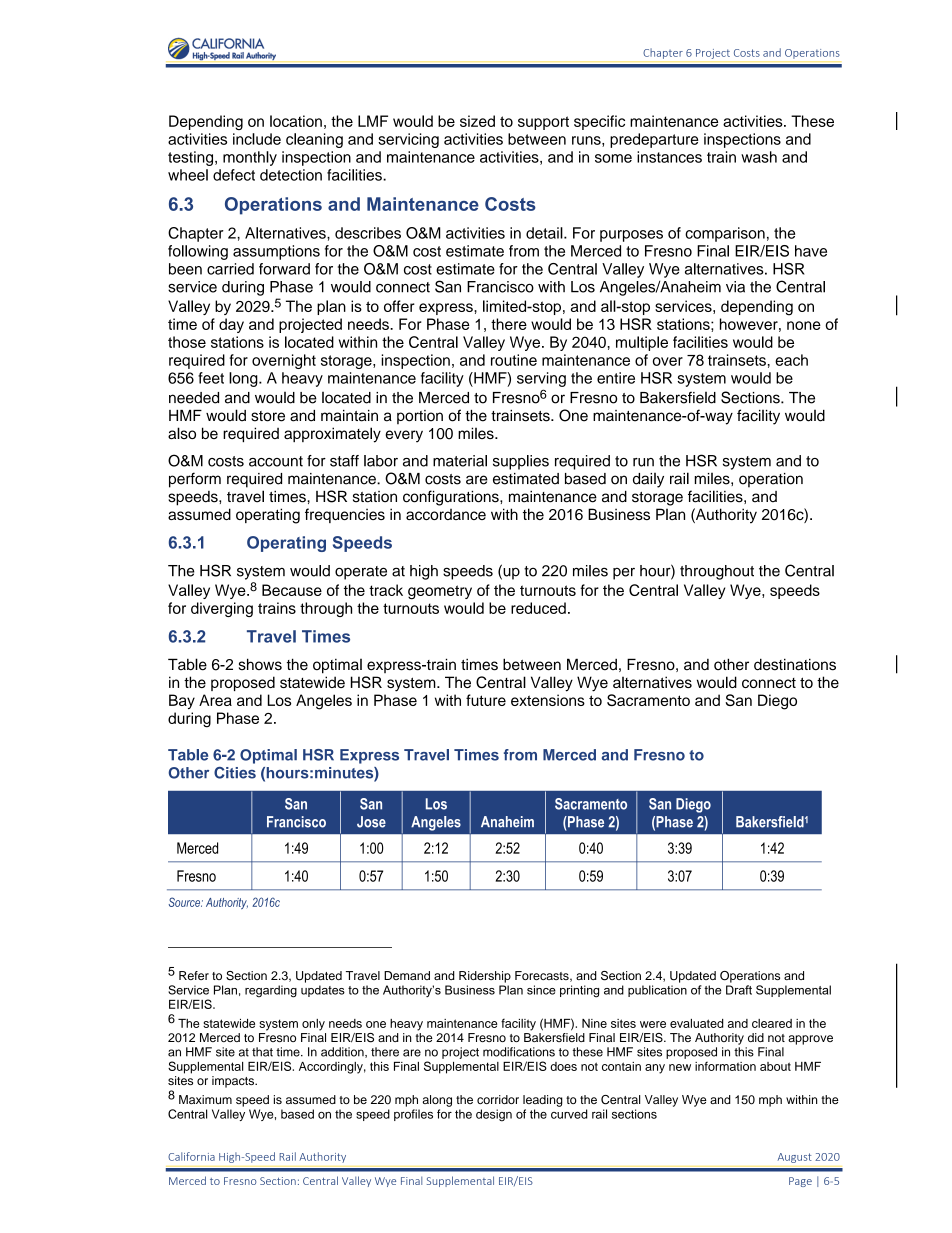 The width and height of the screenshot is (952, 1233). I want to click on destinations, so click(795, 664).
